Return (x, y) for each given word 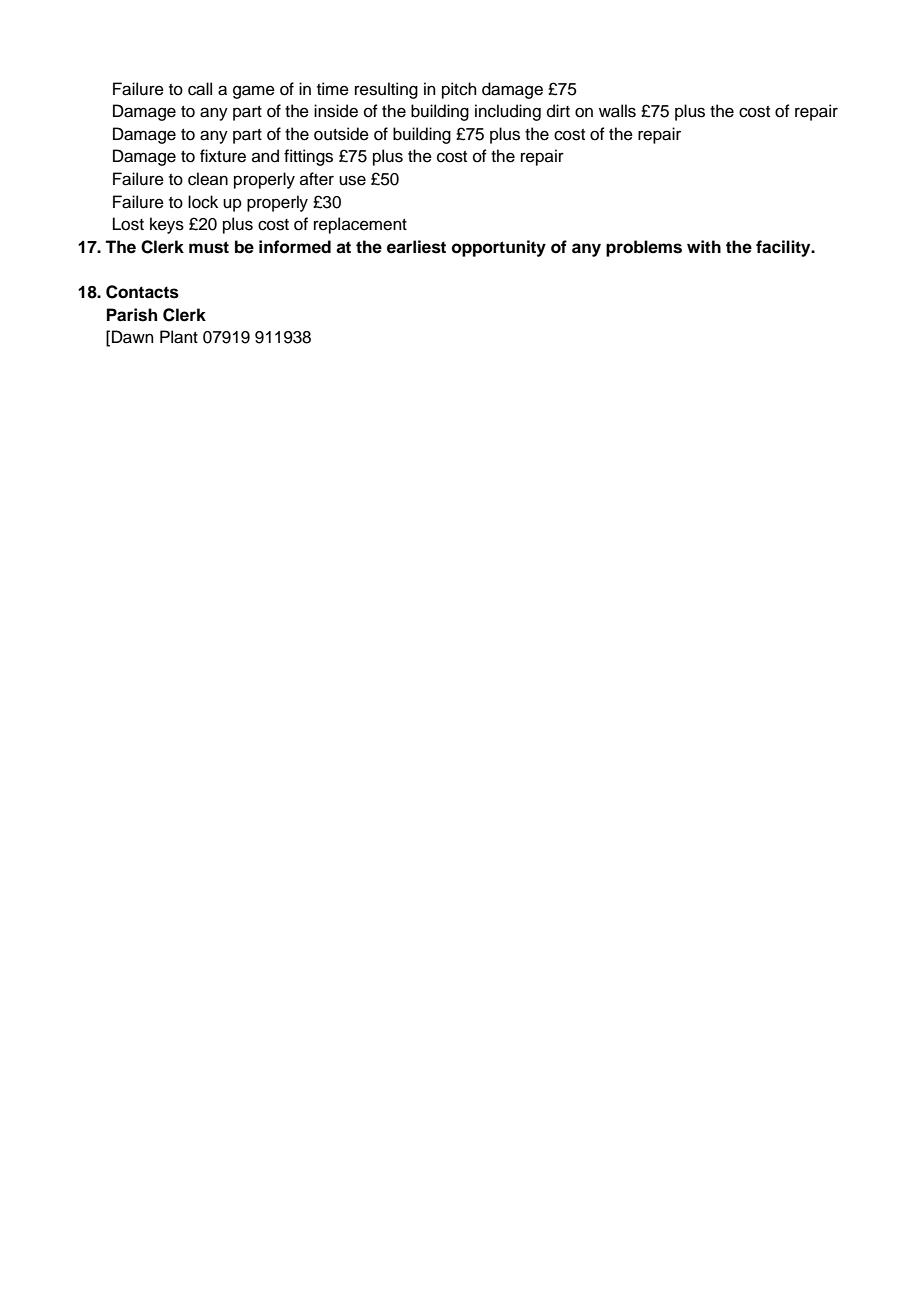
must (209, 247)
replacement (360, 225)
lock (203, 202)
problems (644, 248)
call (200, 89)
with (704, 246)
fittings (308, 157)
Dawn (133, 337)
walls (617, 111)
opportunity (499, 248)
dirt (558, 111)
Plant (179, 337)
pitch (459, 90)
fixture (223, 156)
